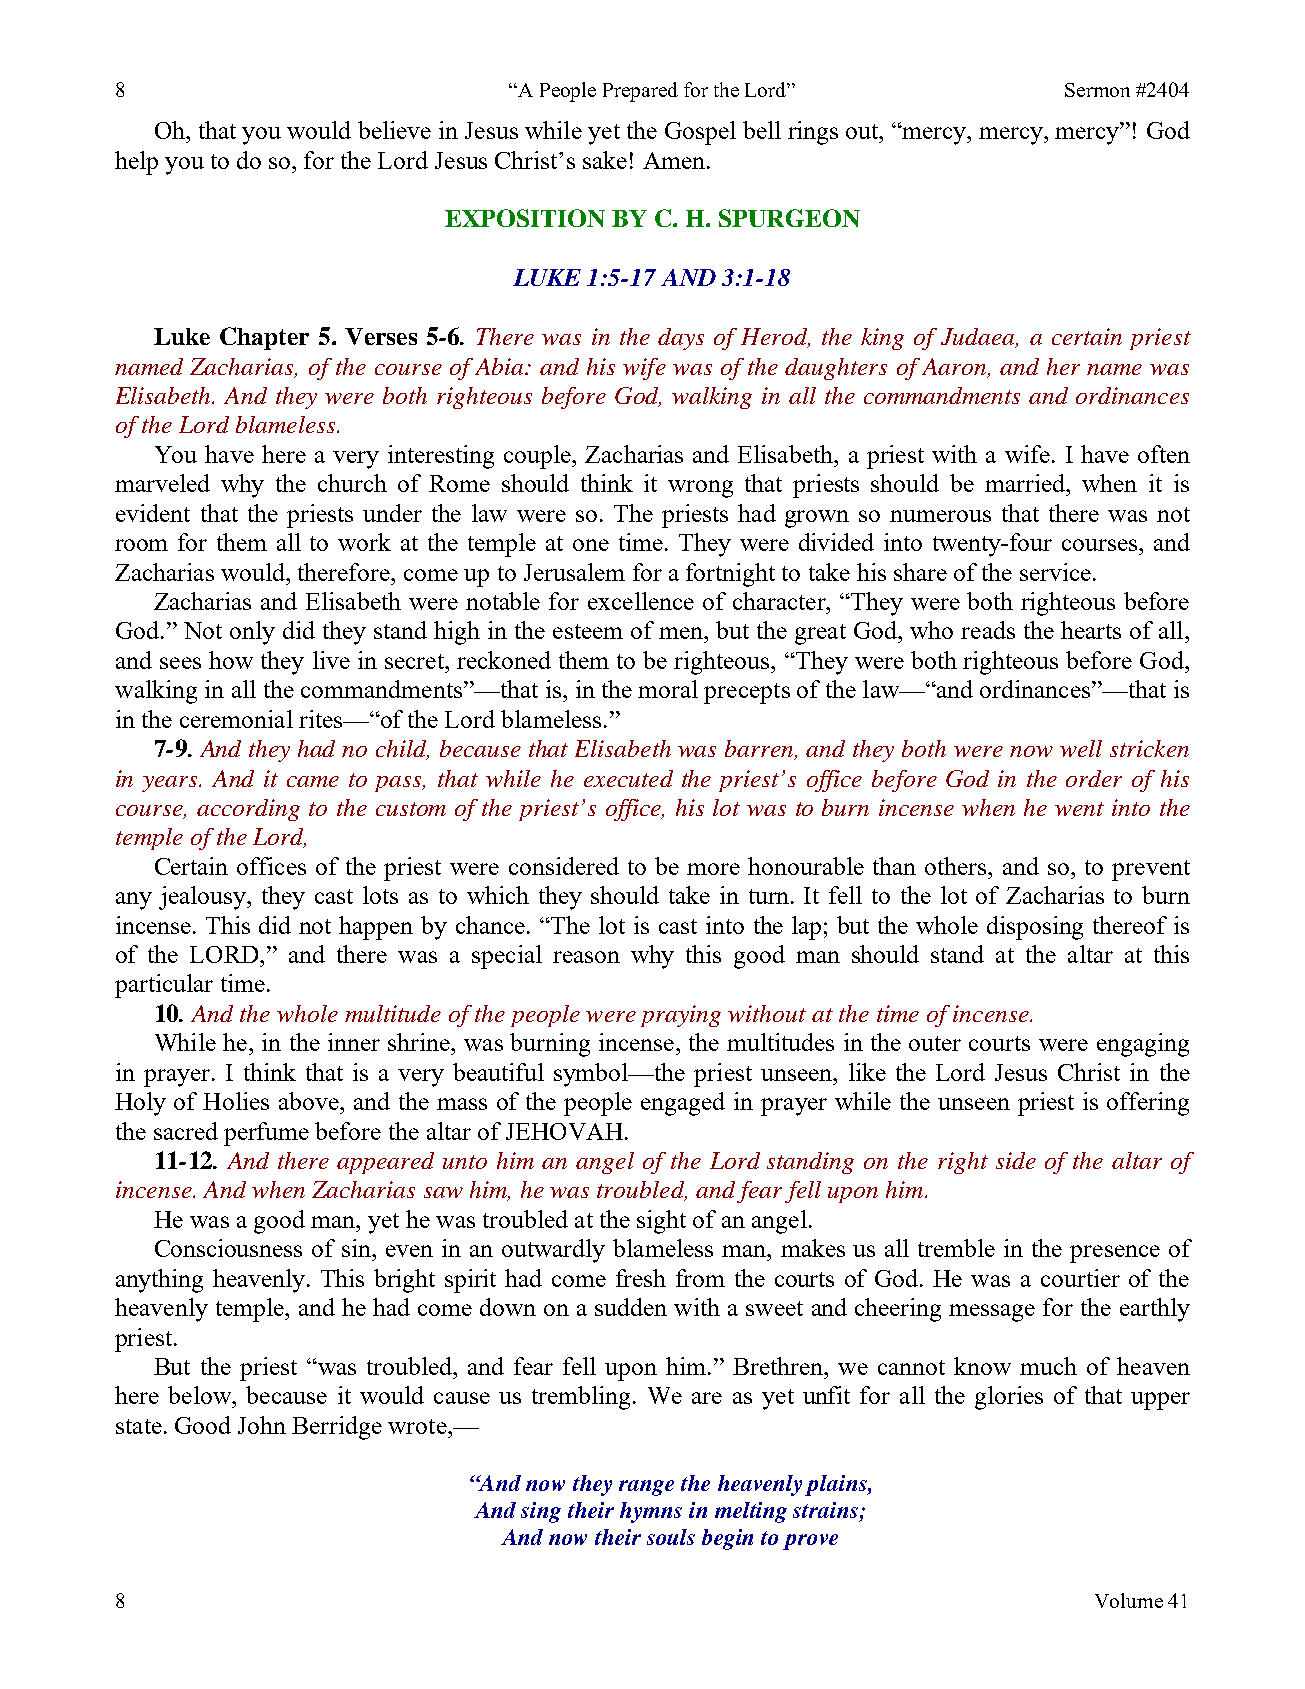  What do you see at coordinates (641, 1278) in the document?
I see `fresh` at bounding box center [641, 1278].
